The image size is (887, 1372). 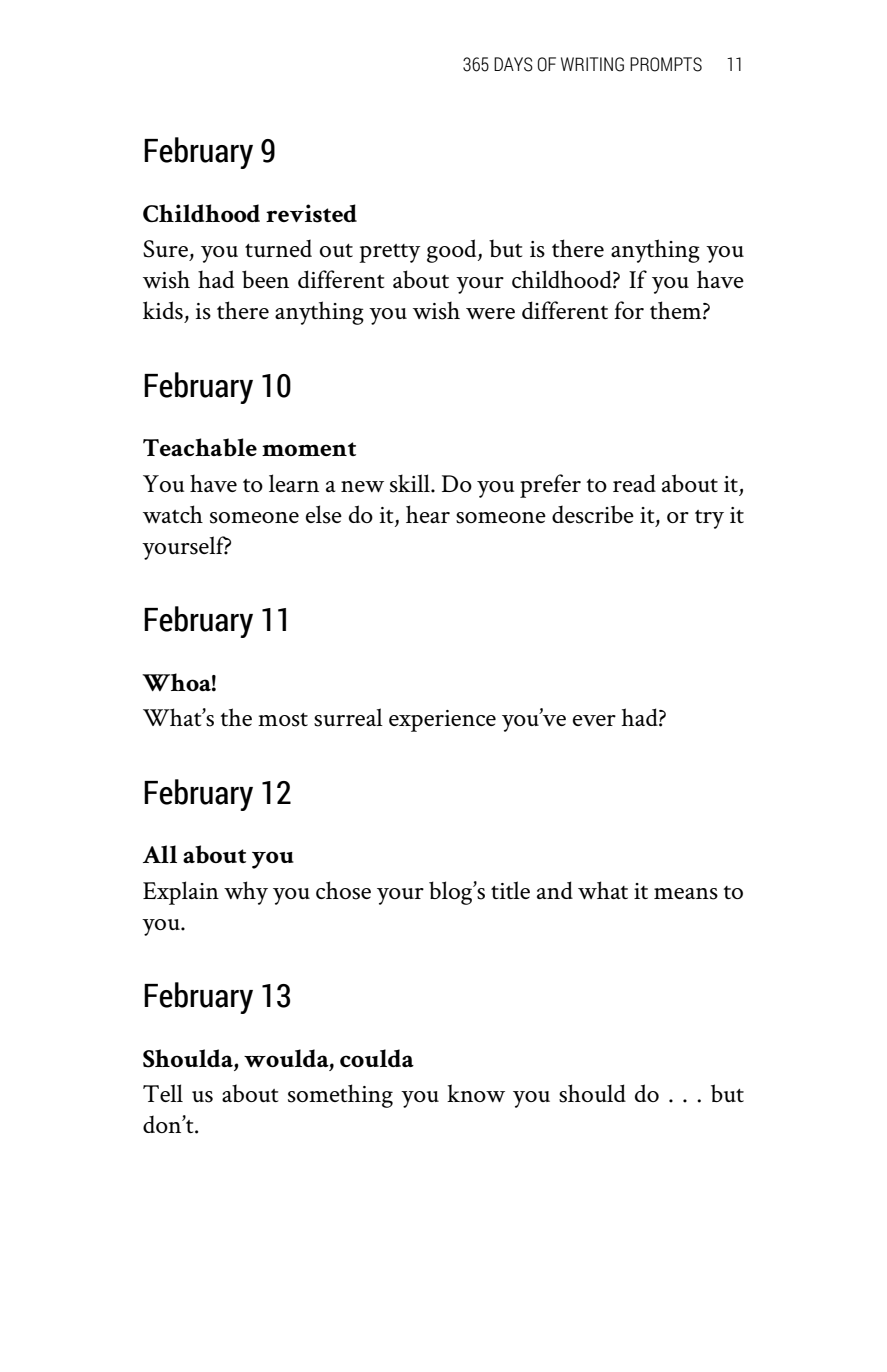 I want to click on were, so click(x=490, y=313).
